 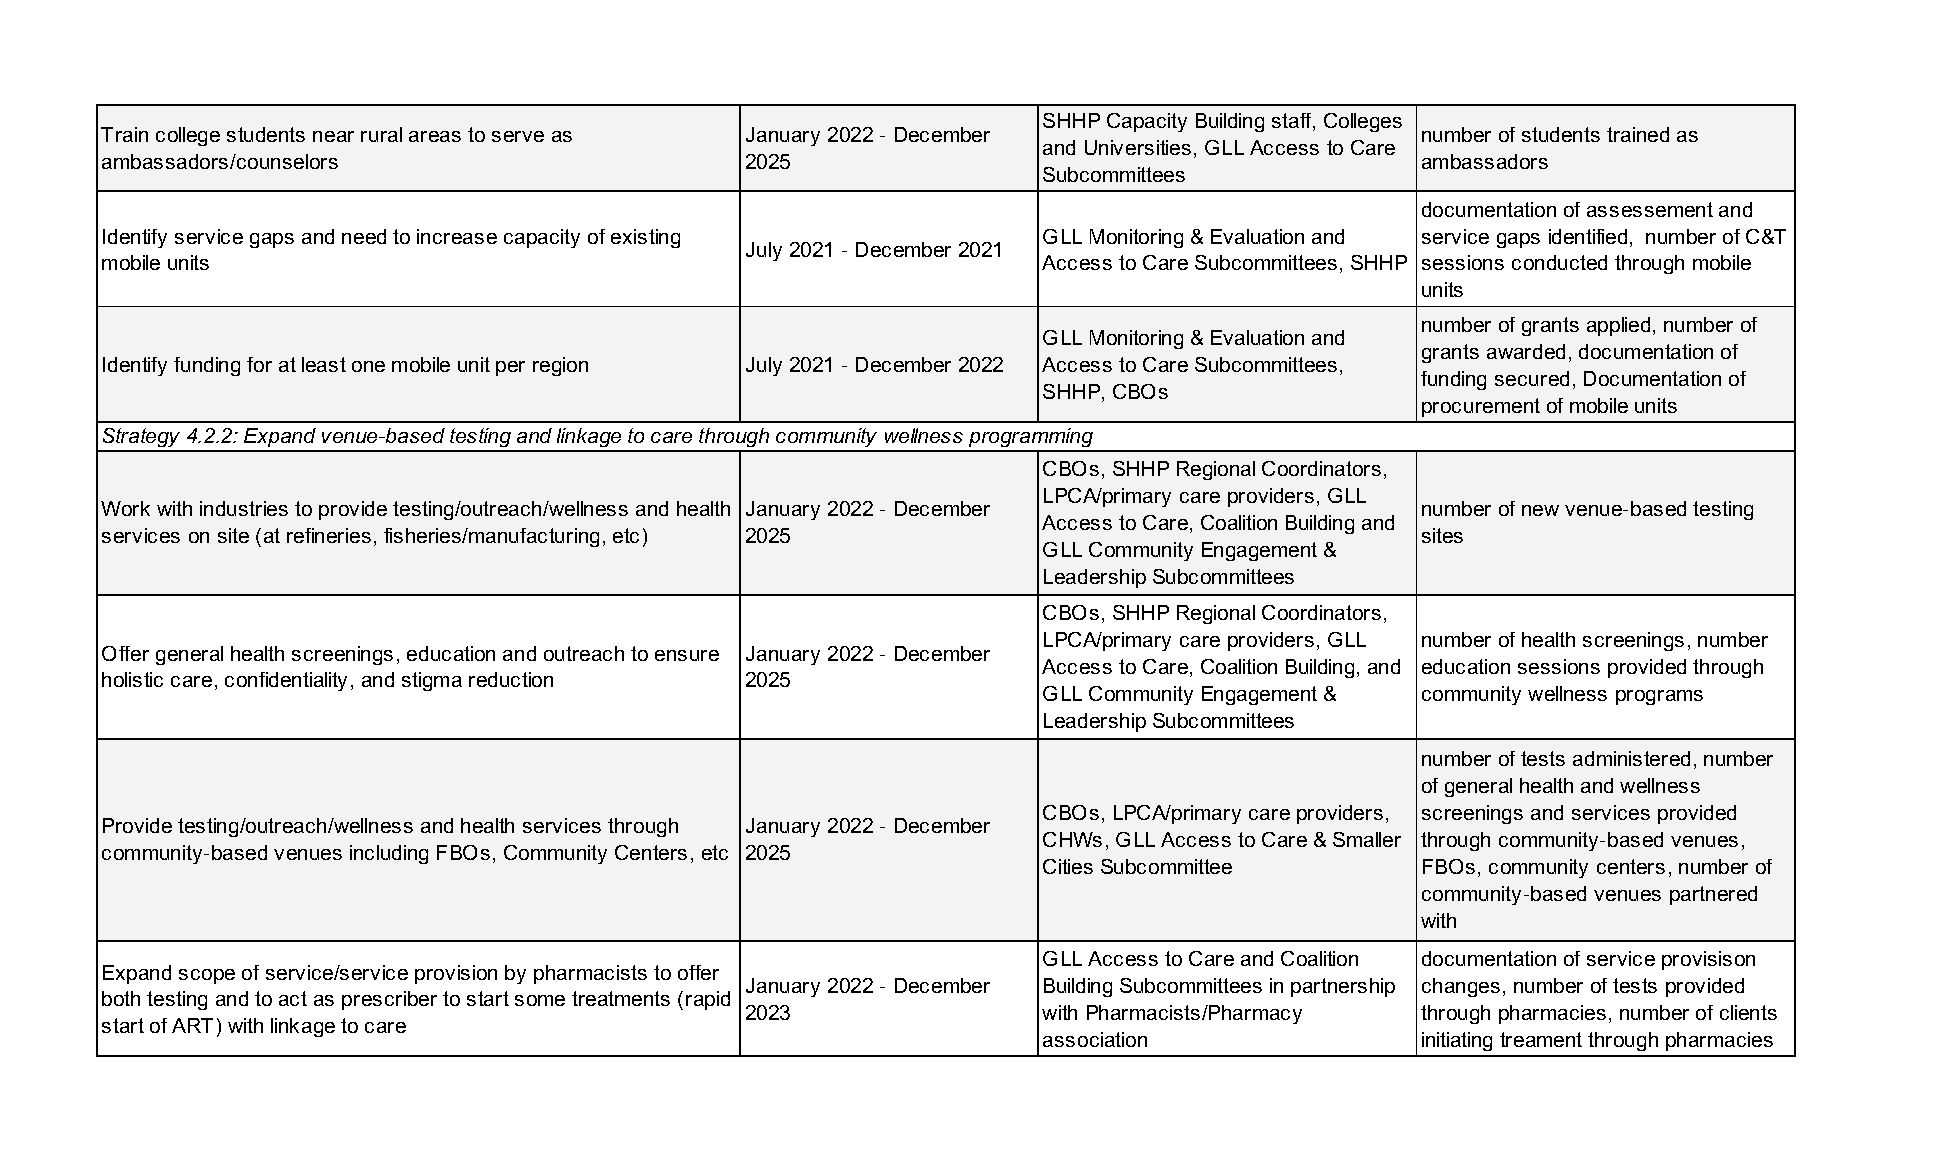 I want to click on procurement, so click(x=1481, y=407).
